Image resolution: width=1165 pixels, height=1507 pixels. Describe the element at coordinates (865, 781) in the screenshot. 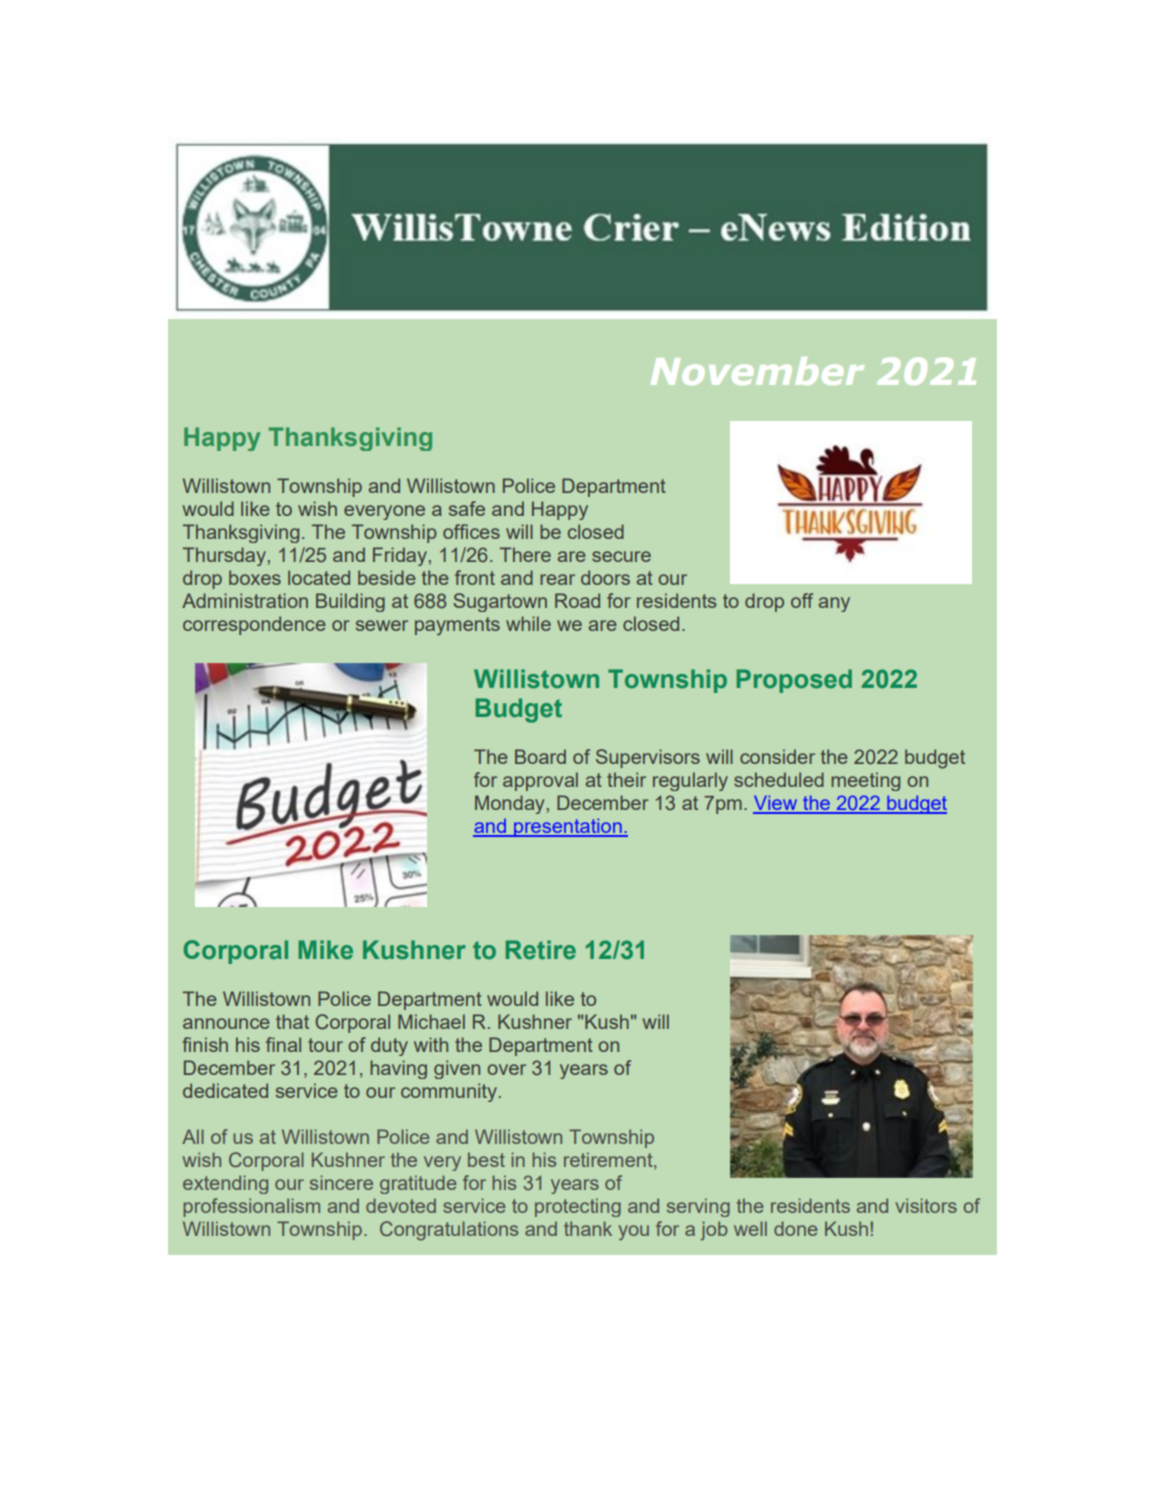

I see `meeting` at that location.
